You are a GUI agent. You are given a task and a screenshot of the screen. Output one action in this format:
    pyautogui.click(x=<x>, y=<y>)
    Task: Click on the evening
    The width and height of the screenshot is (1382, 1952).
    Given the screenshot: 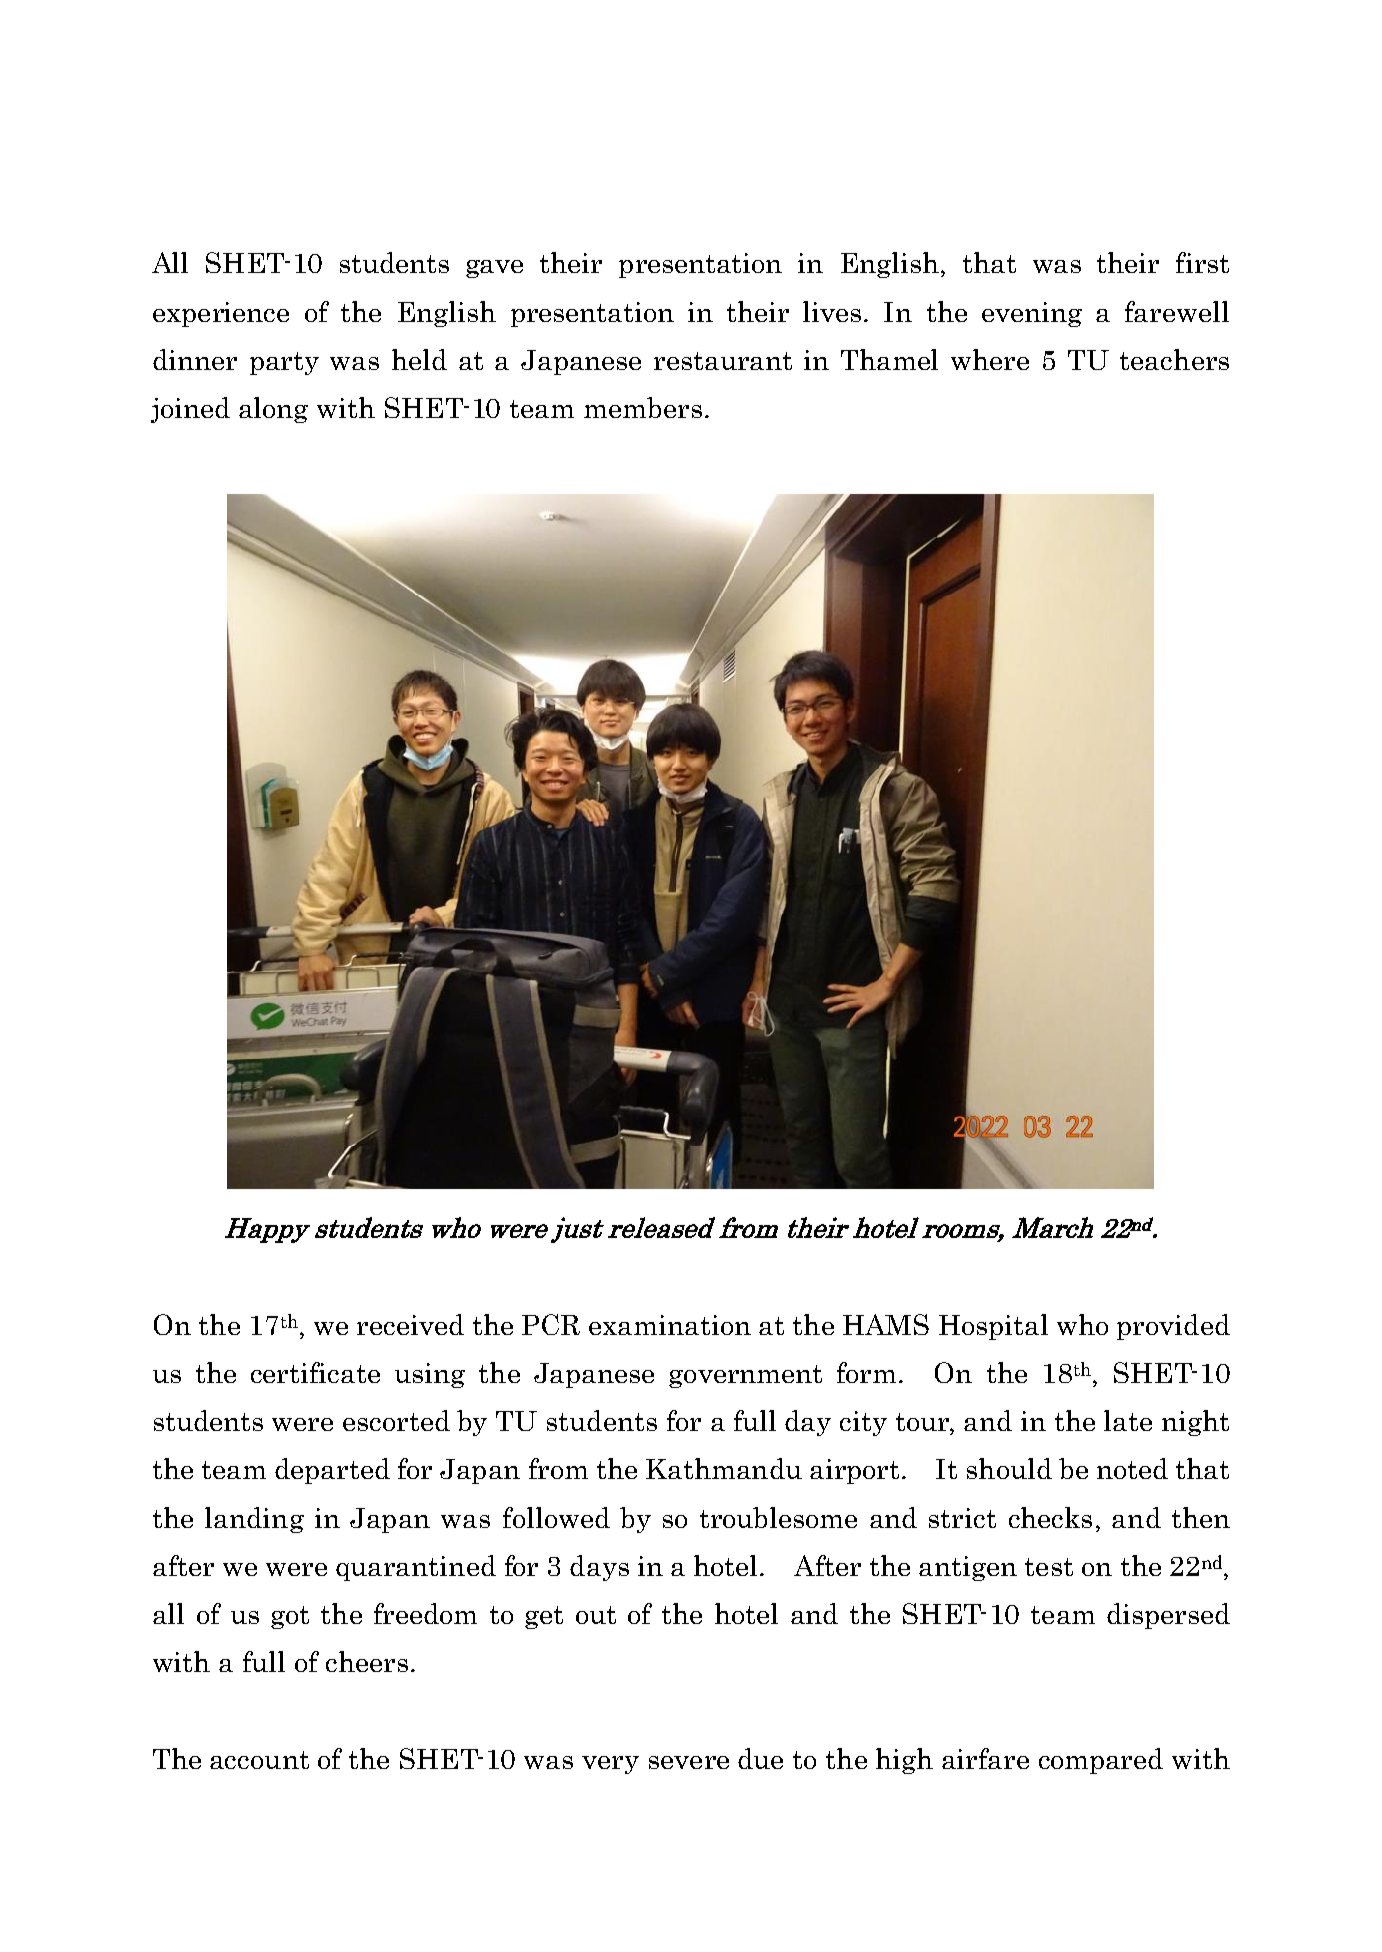 What is the action you would take?
    pyautogui.click(x=1032, y=314)
